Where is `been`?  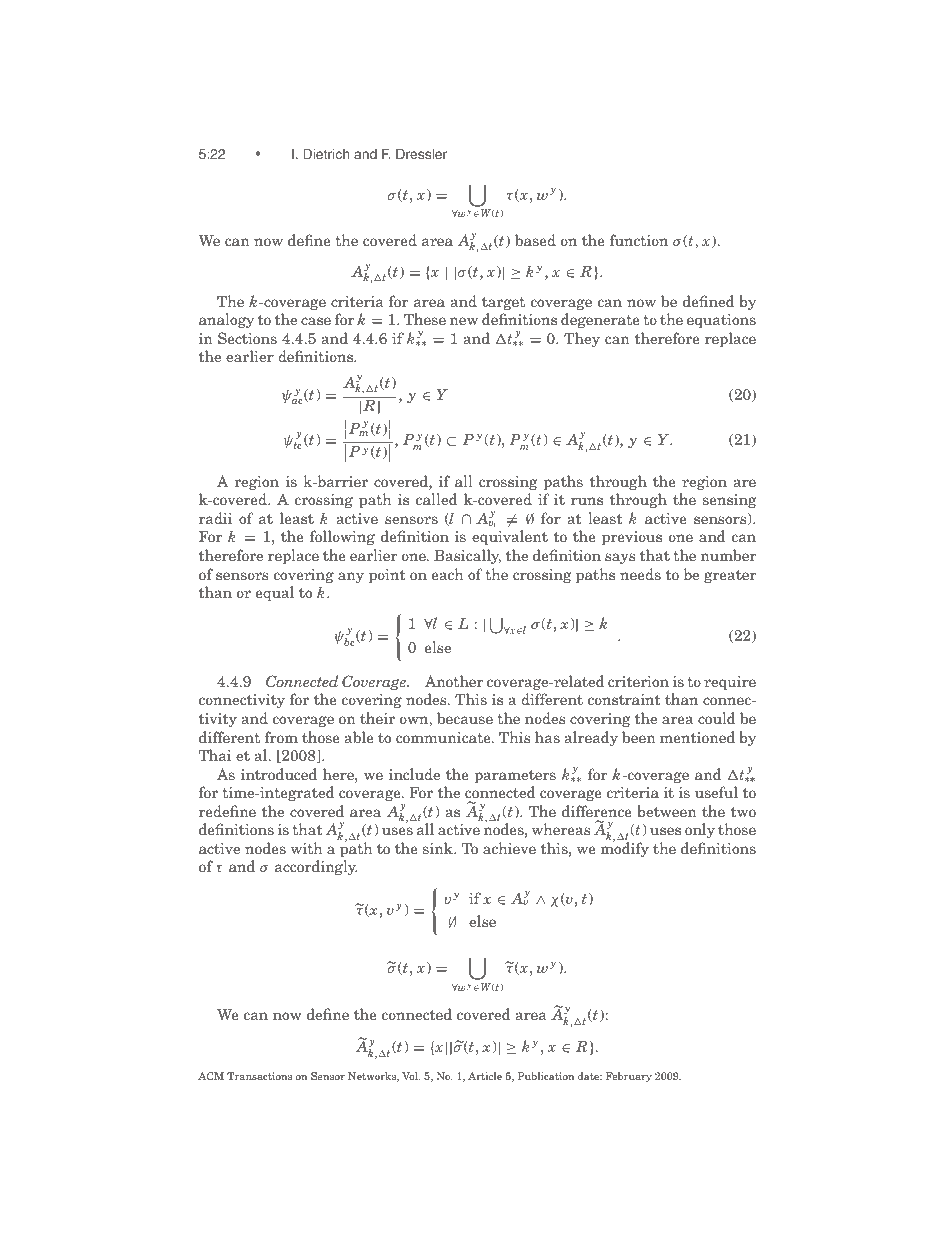
been is located at coordinates (639, 737).
